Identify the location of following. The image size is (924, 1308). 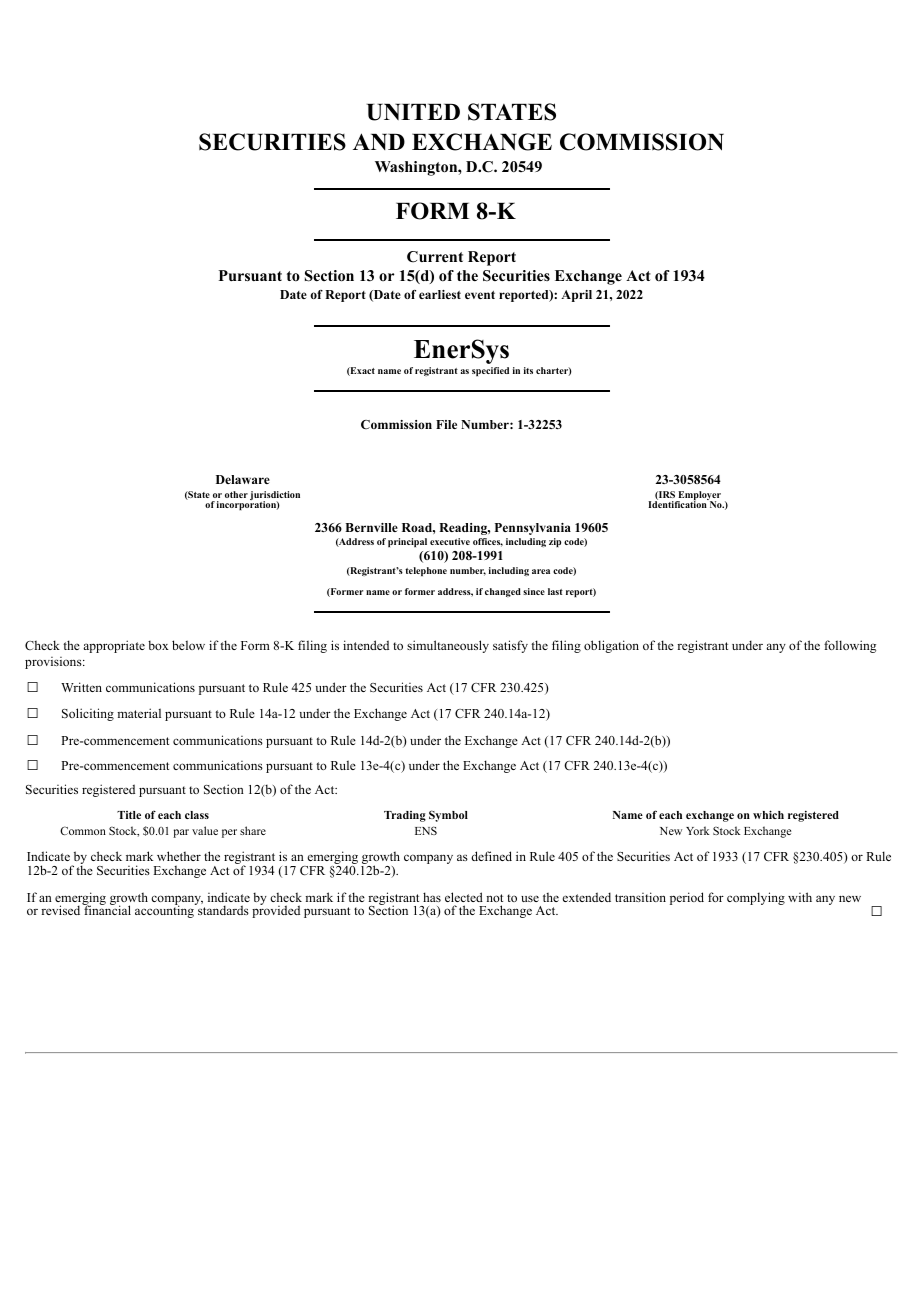
(850, 646).
